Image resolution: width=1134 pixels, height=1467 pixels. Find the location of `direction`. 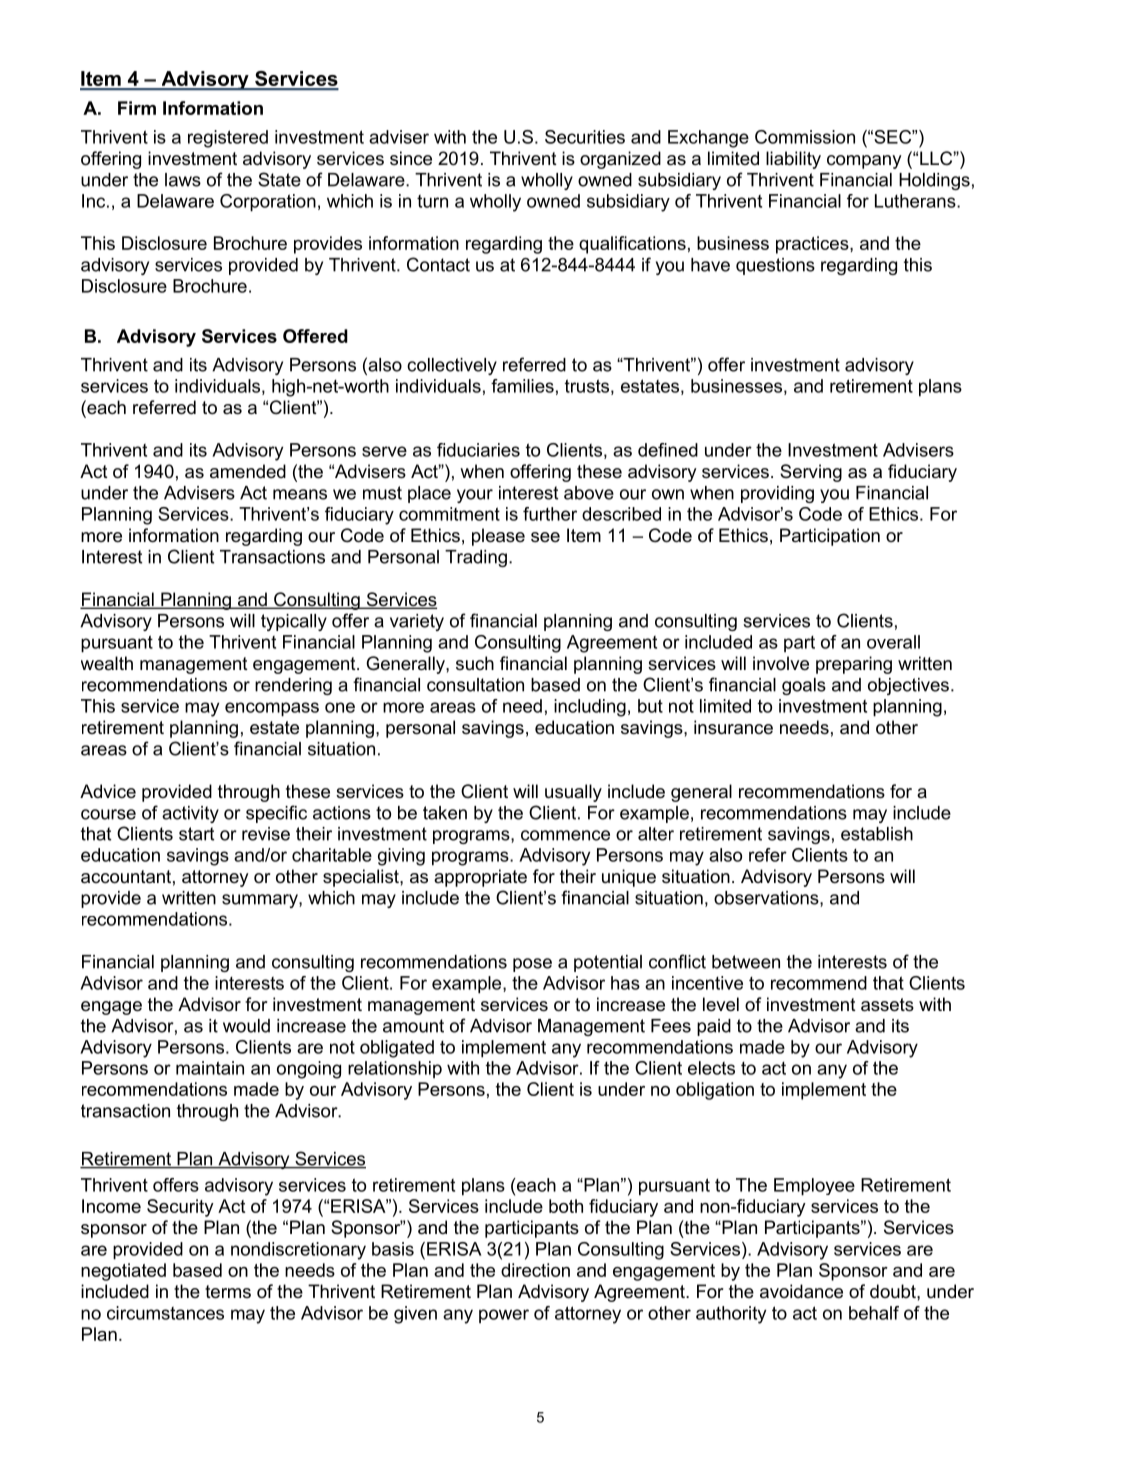

direction is located at coordinates (535, 1270).
